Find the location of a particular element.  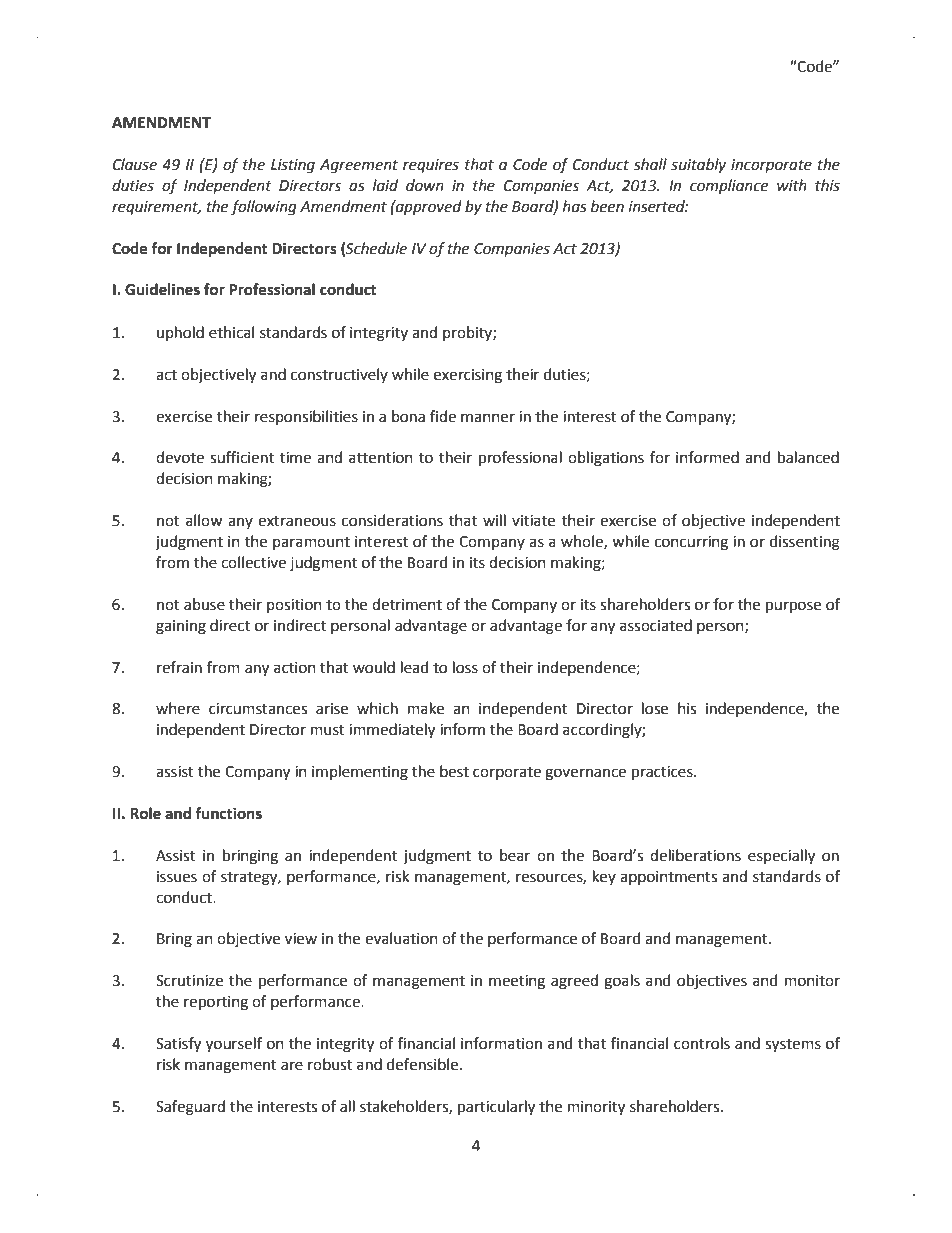

Safeguard is located at coordinates (190, 1108).
